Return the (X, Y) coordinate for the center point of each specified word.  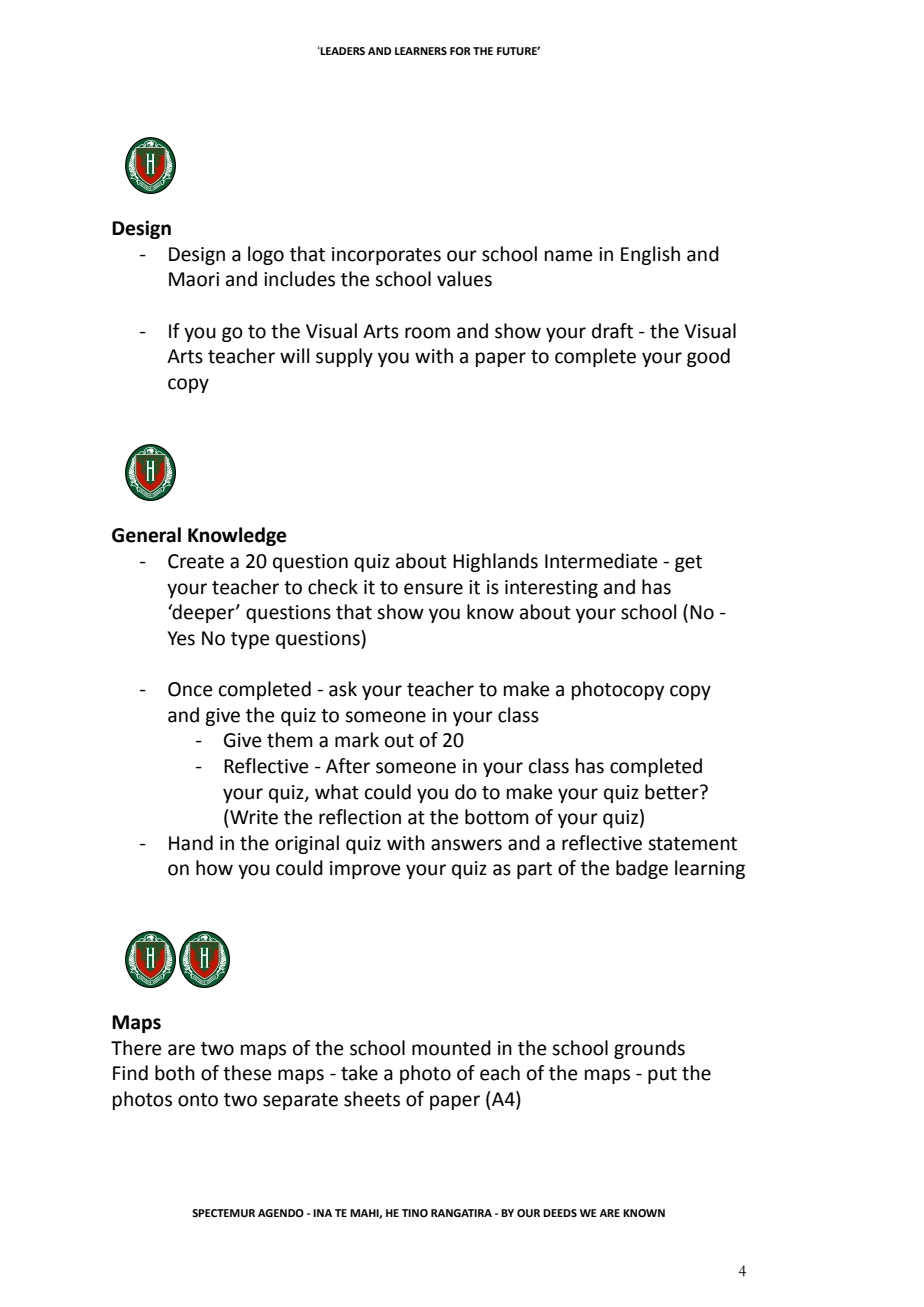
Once (190, 689)
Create (196, 561)
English (650, 255)
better (673, 792)
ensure (433, 589)
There (136, 1048)
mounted (451, 1048)
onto (198, 1100)
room (427, 333)
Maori (194, 279)
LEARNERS (421, 51)
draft (612, 331)
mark (357, 740)
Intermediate (601, 561)
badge (642, 869)
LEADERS (342, 50)
